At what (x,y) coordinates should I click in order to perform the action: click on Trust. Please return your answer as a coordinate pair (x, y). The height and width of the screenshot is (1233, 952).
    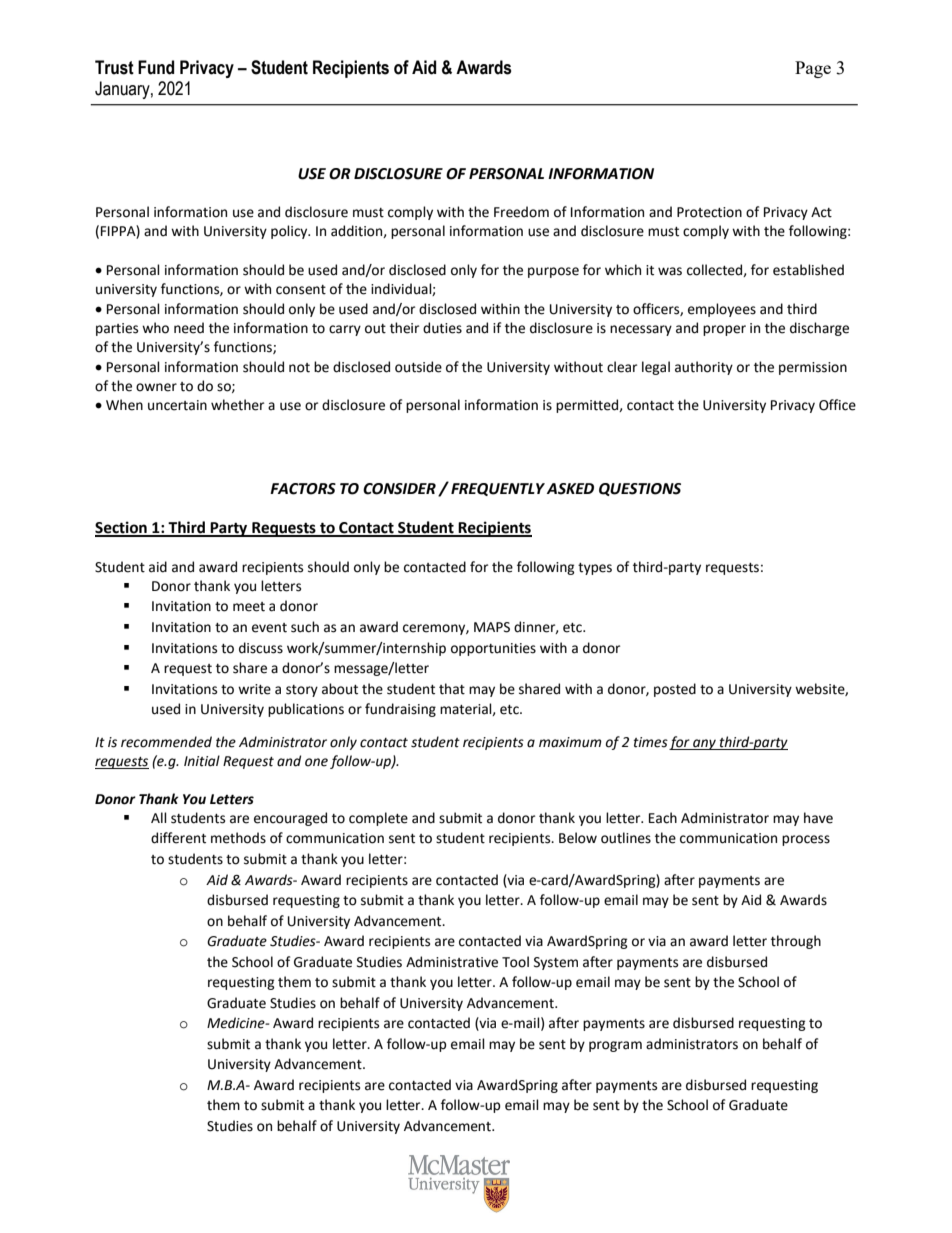
    Looking at the image, I should click on (114, 67).
